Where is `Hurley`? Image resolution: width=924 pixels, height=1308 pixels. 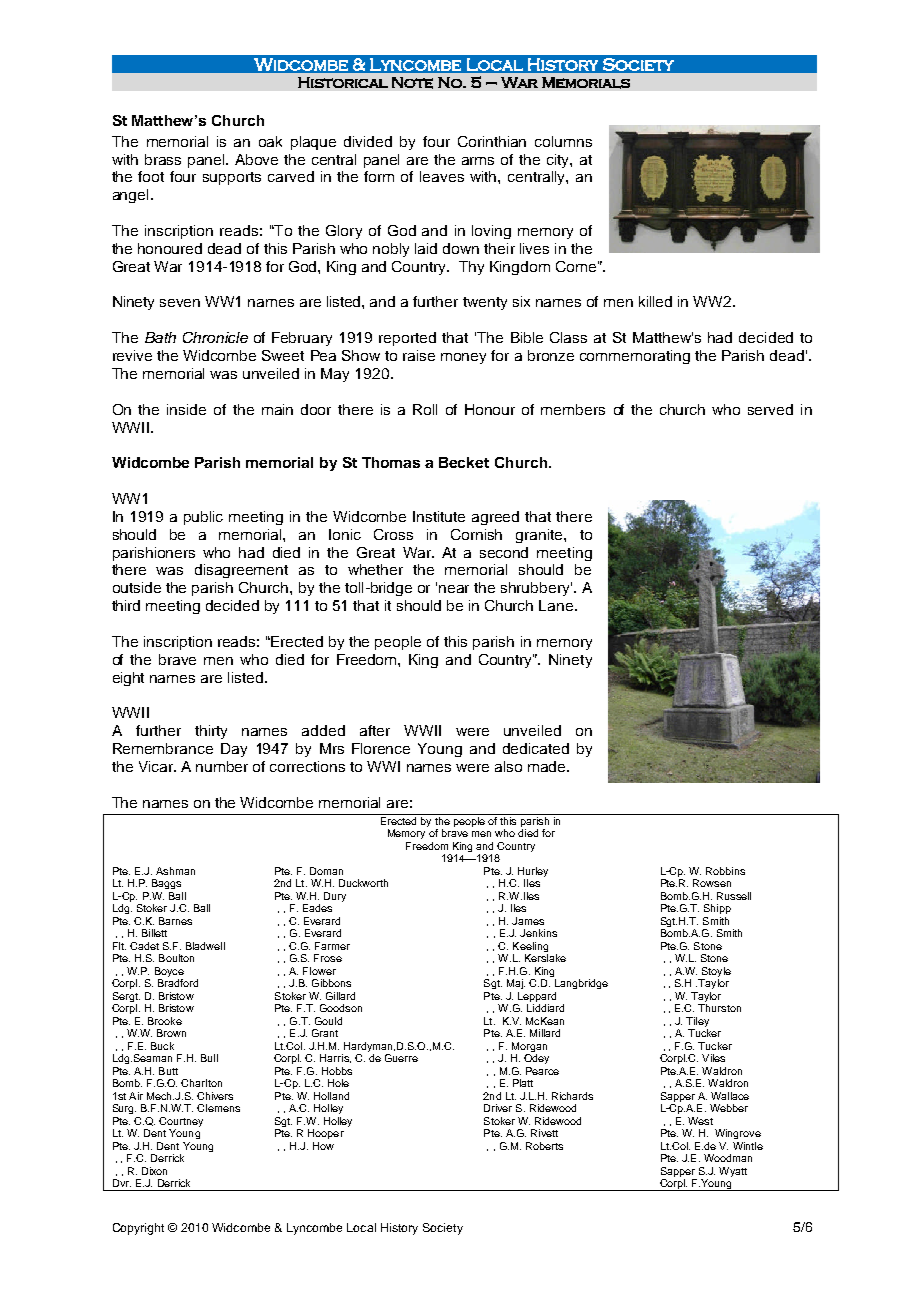 Hurley is located at coordinates (533, 873).
